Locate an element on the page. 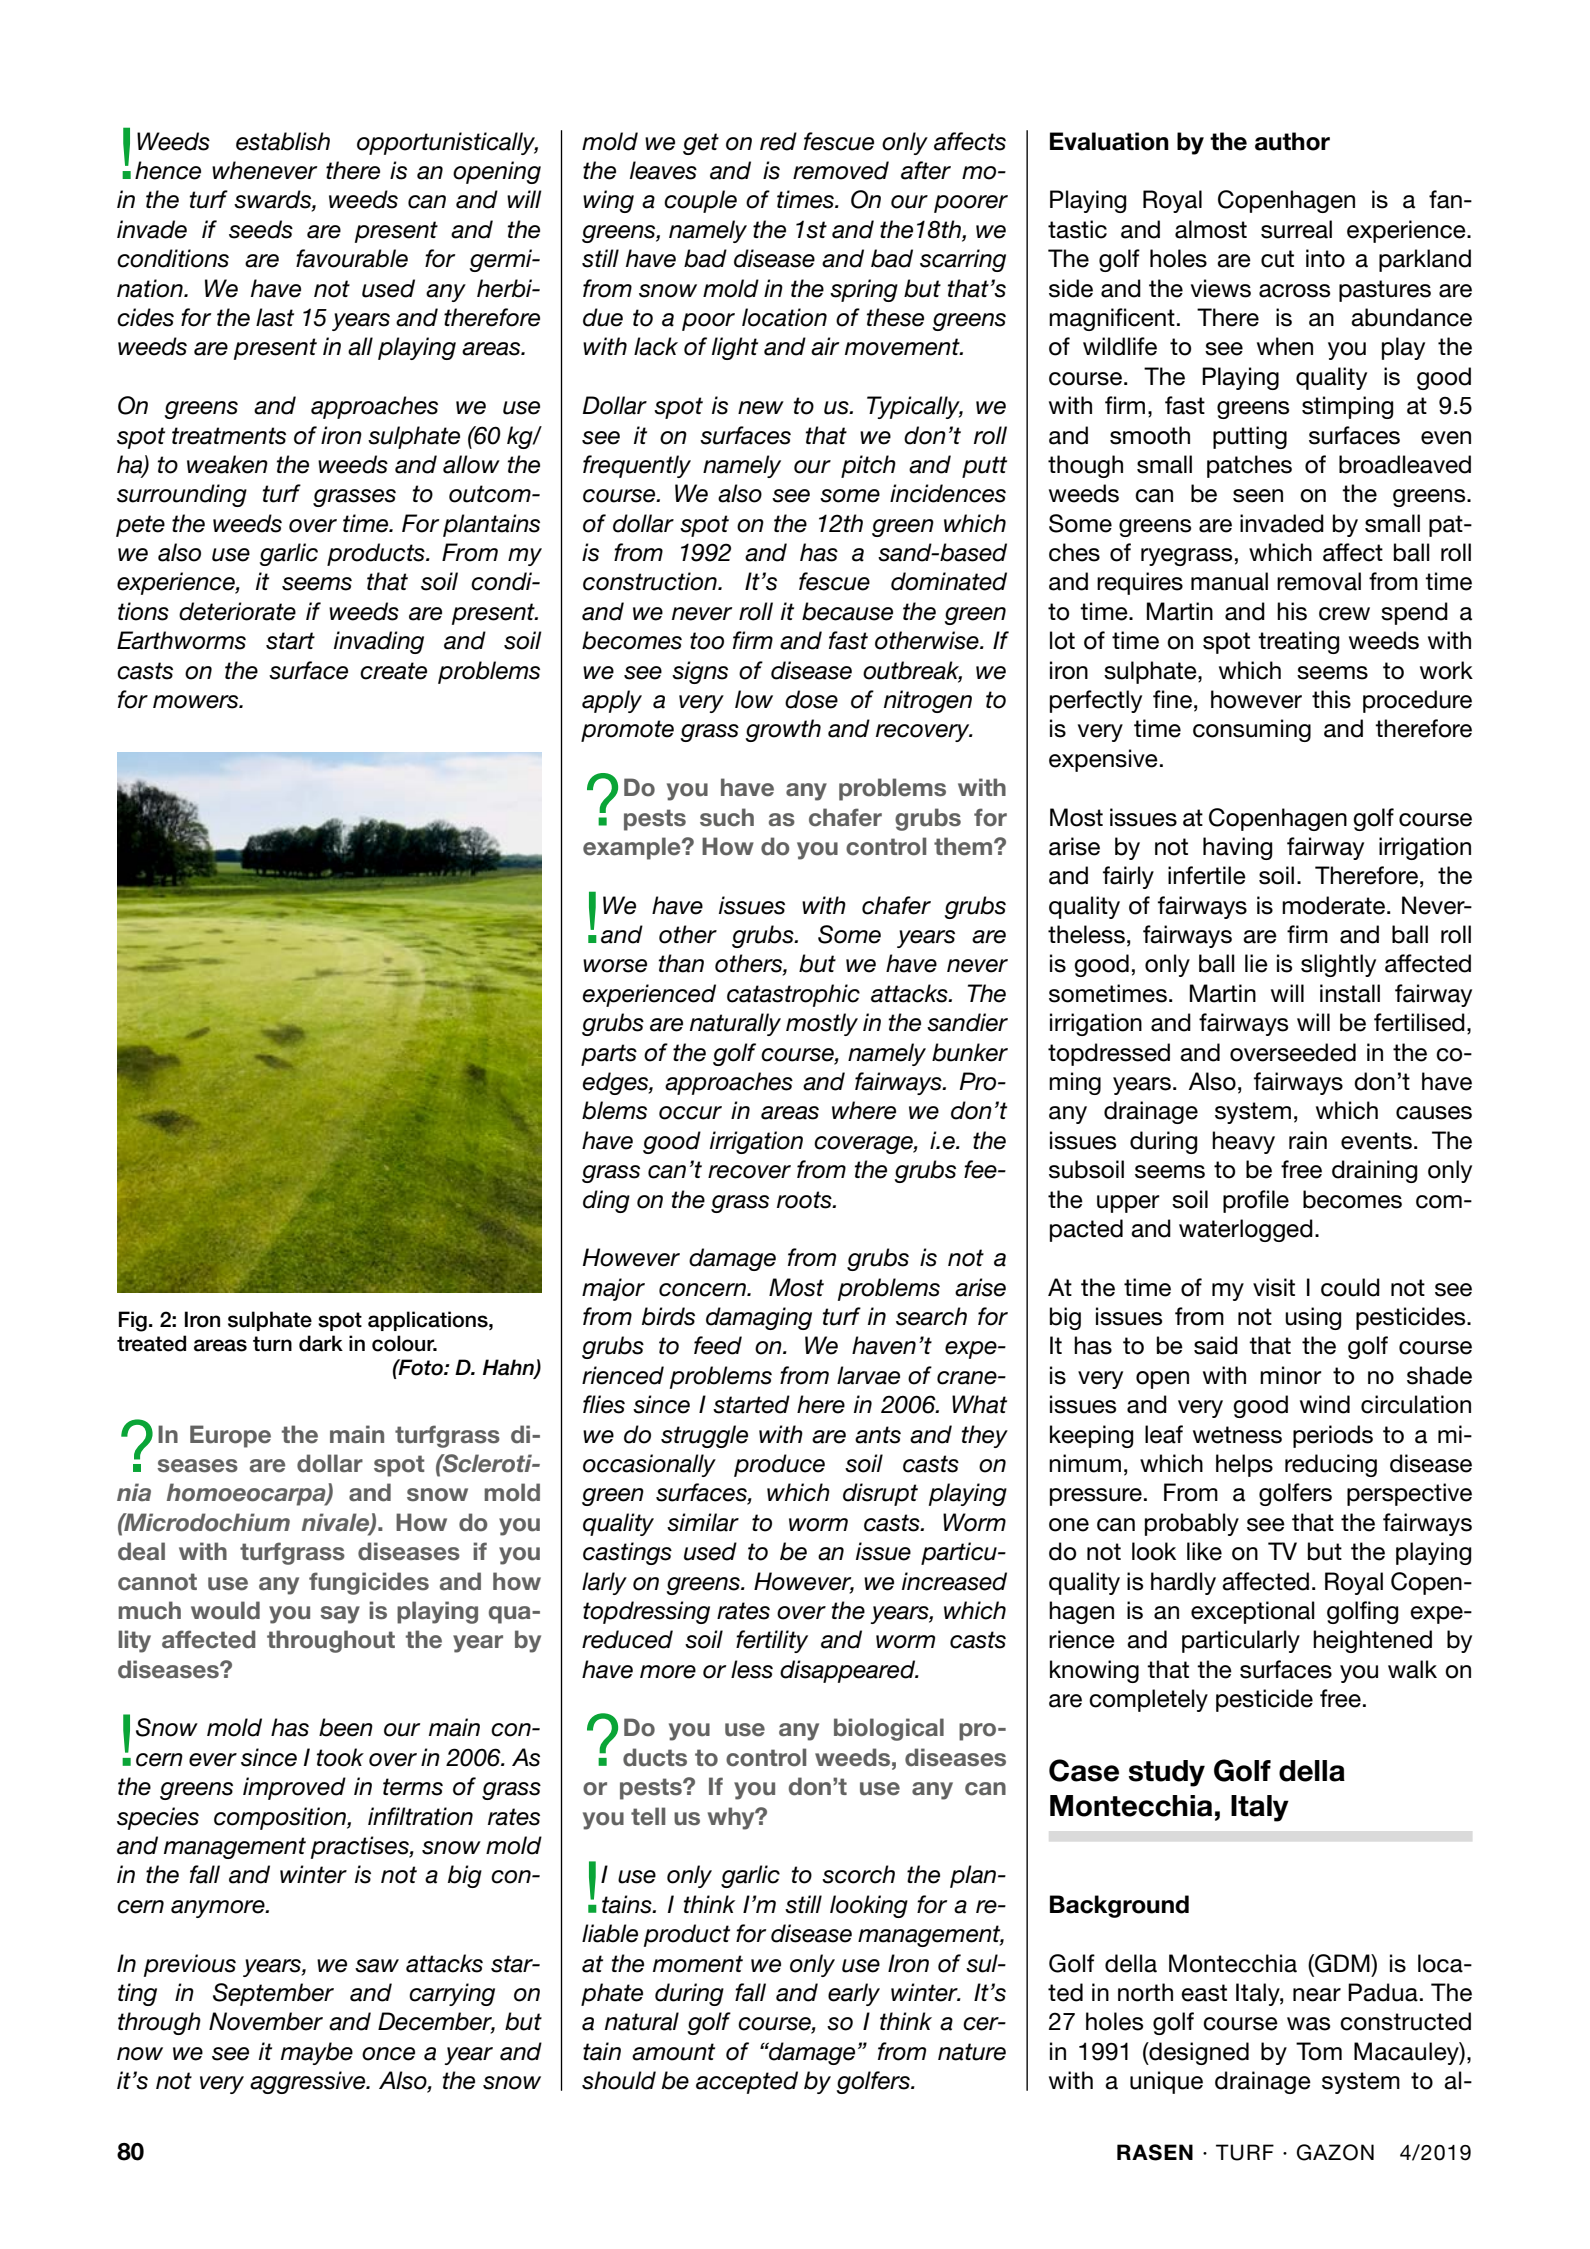 This image has height=2249, width=1590. Europe is located at coordinates (230, 1436).
